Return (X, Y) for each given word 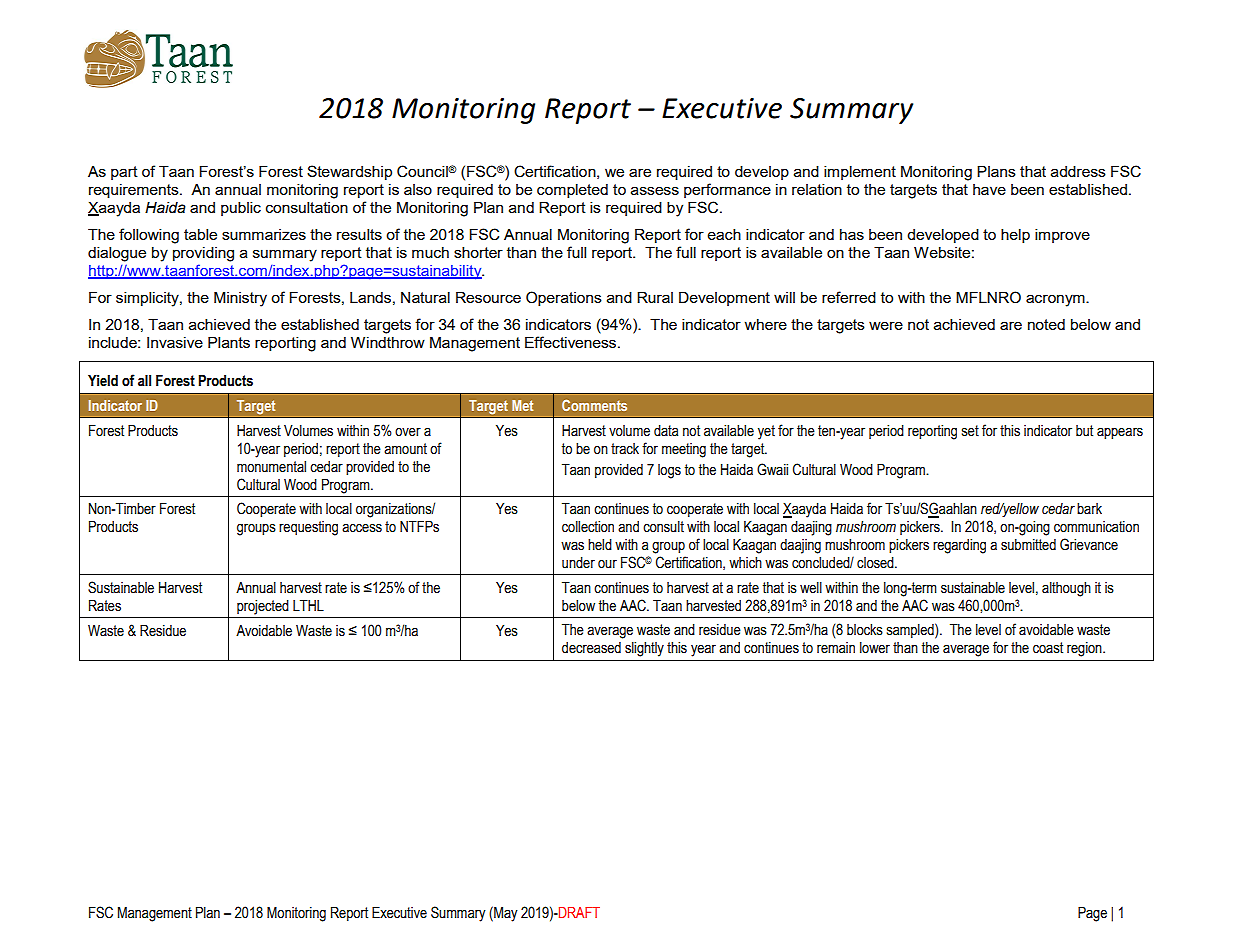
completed (572, 191)
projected (263, 607)
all (144, 381)
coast (1048, 648)
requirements (135, 191)
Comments (594, 405)
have (989, 189)
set (970, 431)
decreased (591, 648)
